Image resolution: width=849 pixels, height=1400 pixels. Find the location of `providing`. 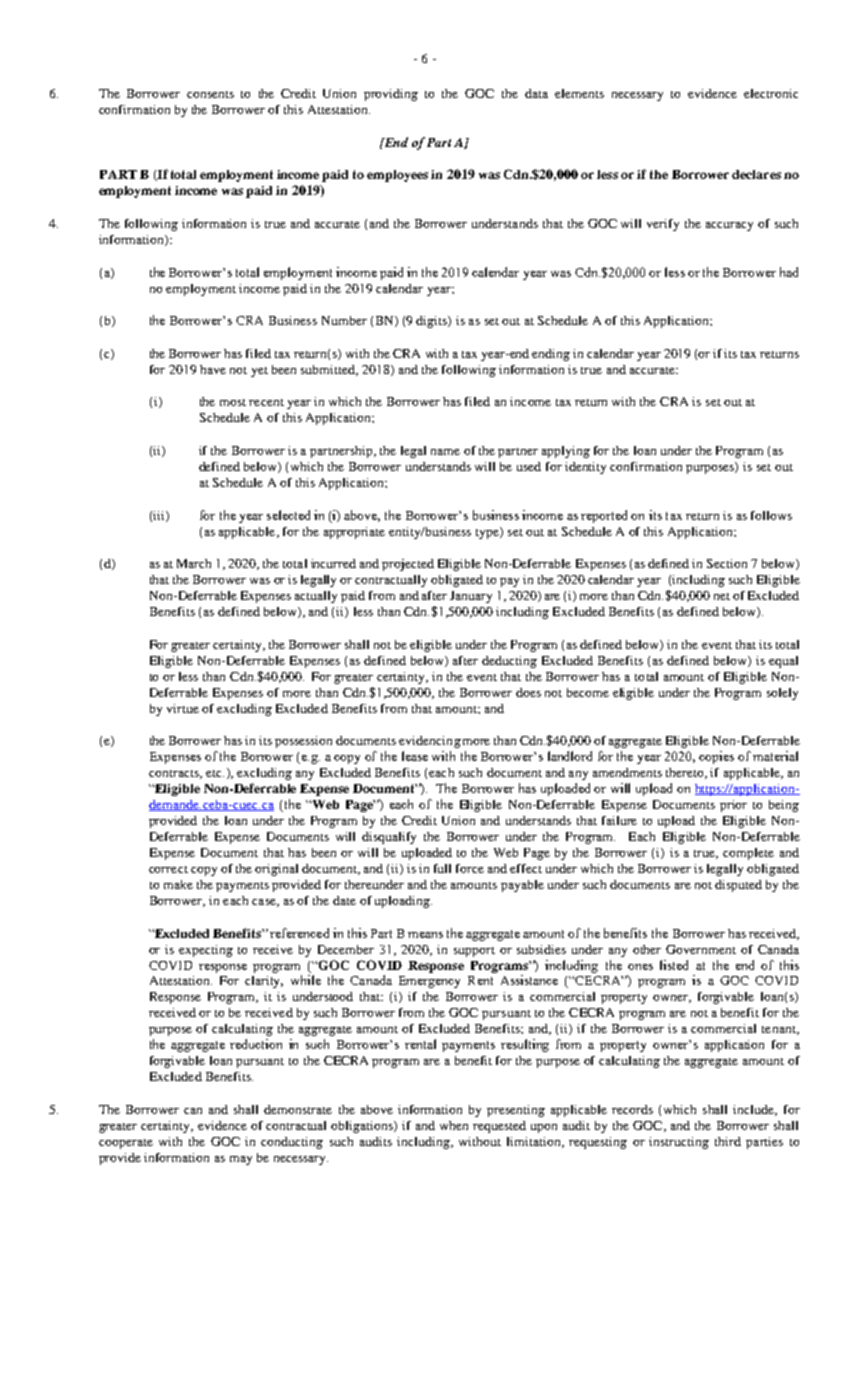

providing is located at coordinates (391, 95).
